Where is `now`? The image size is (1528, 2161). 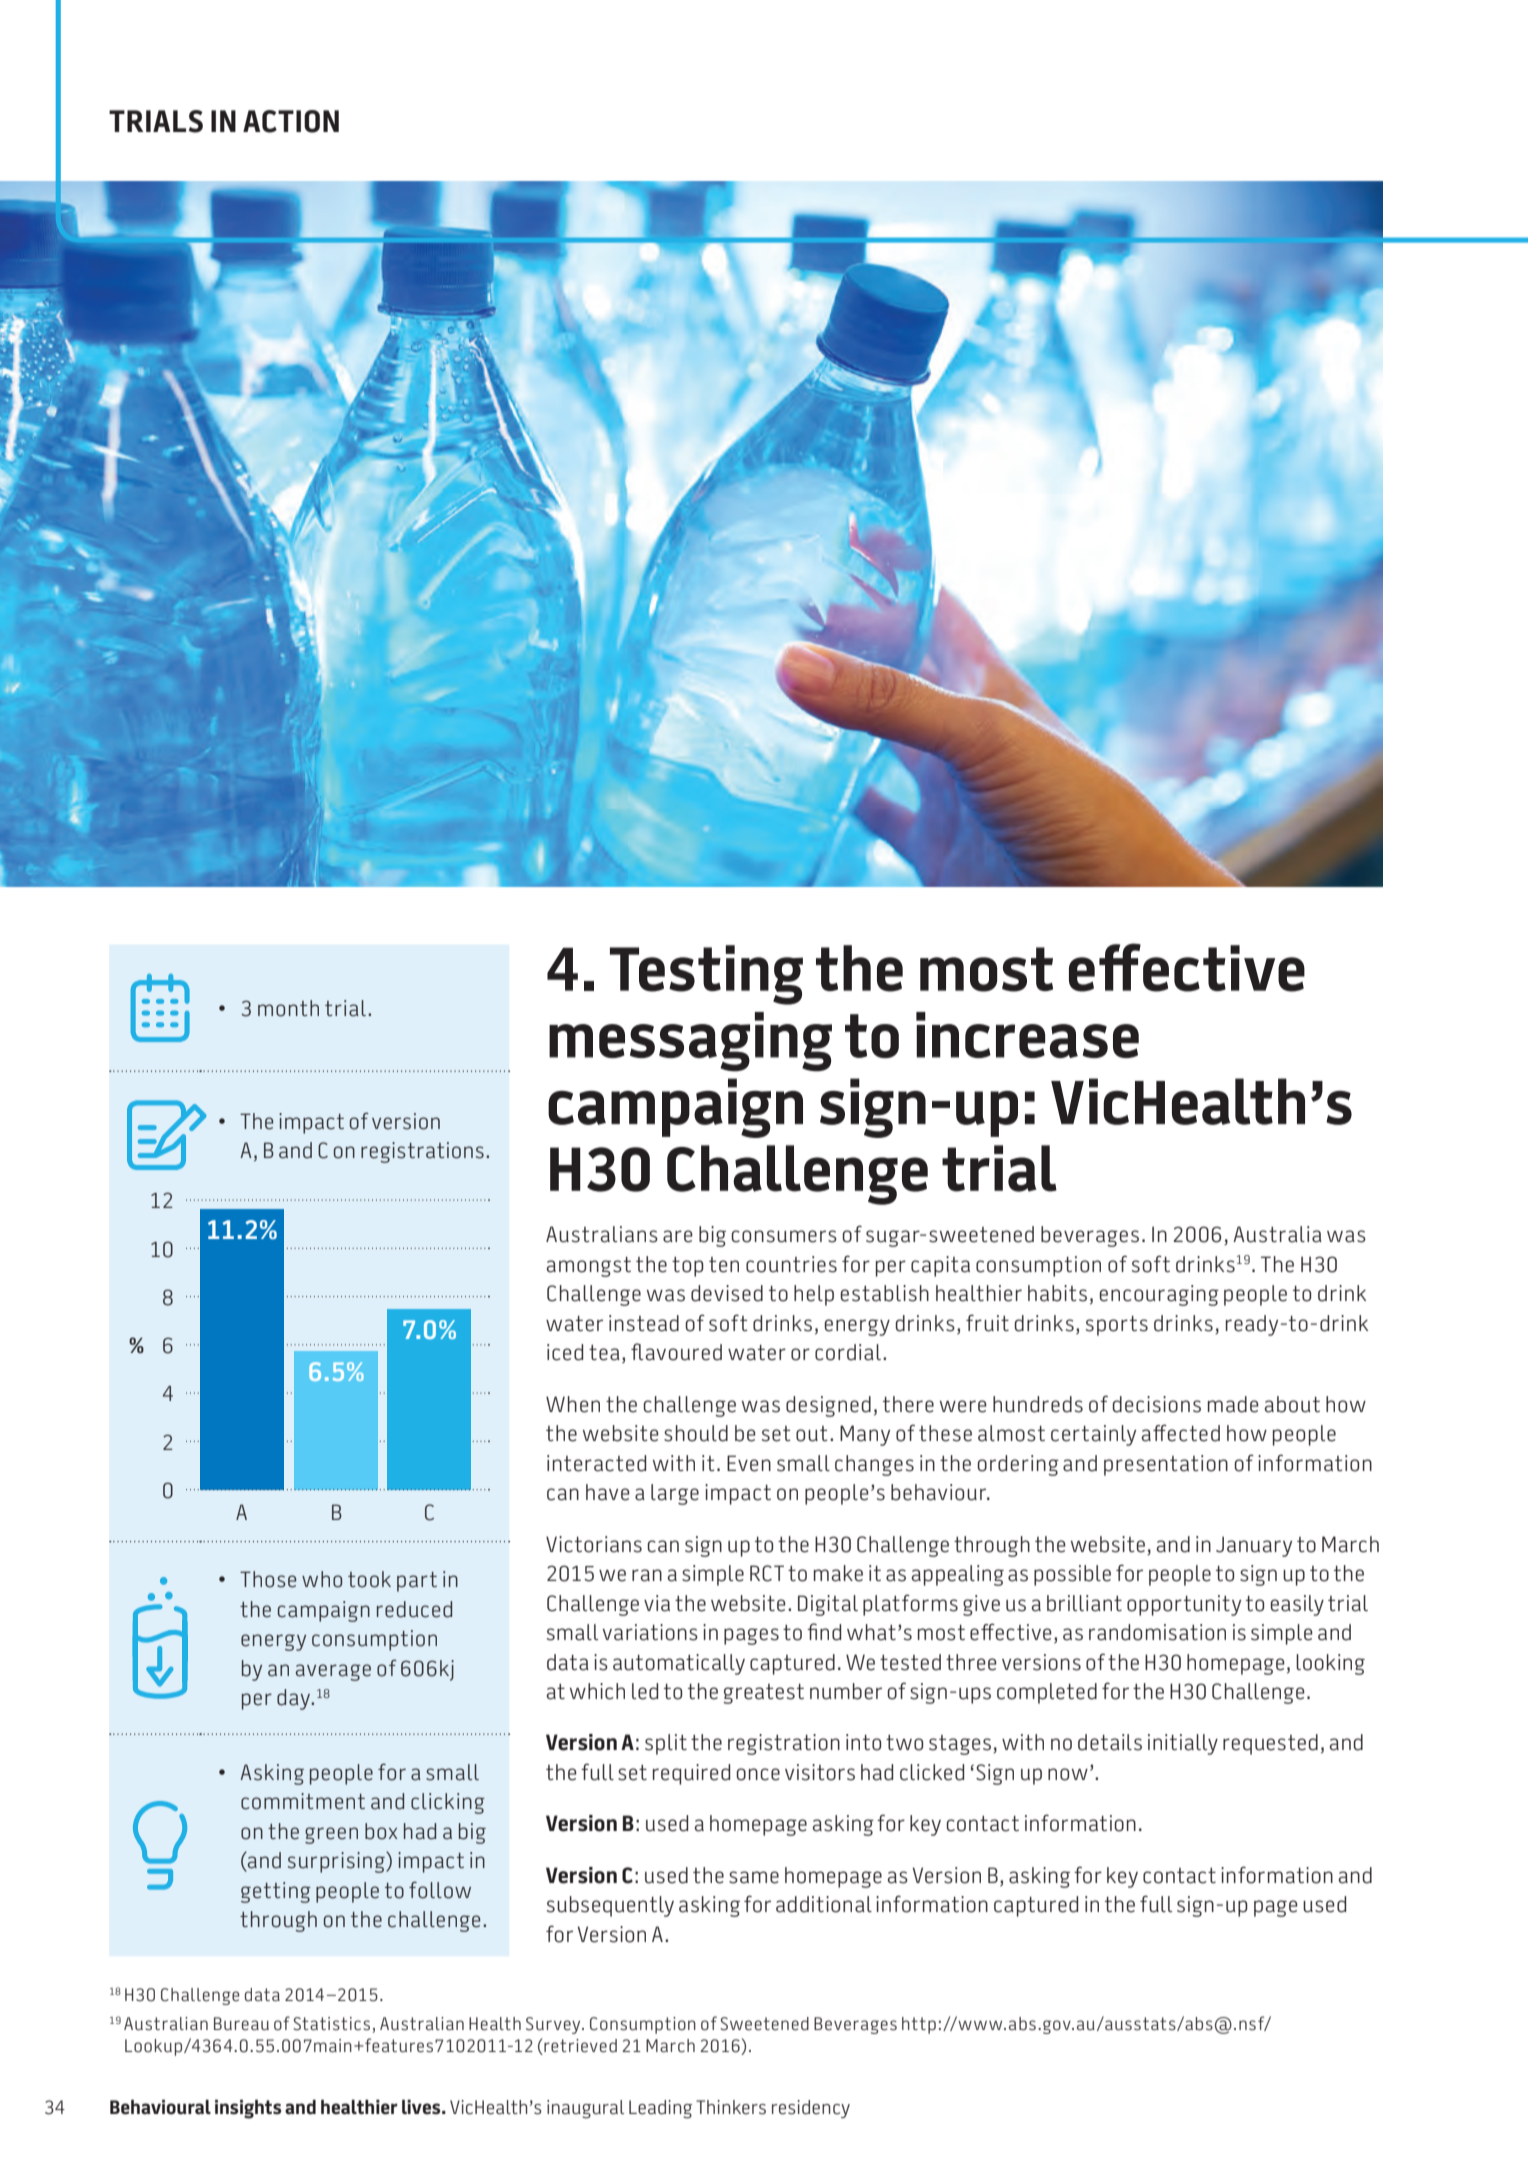
now is located at coordinates (1068, 1774).
